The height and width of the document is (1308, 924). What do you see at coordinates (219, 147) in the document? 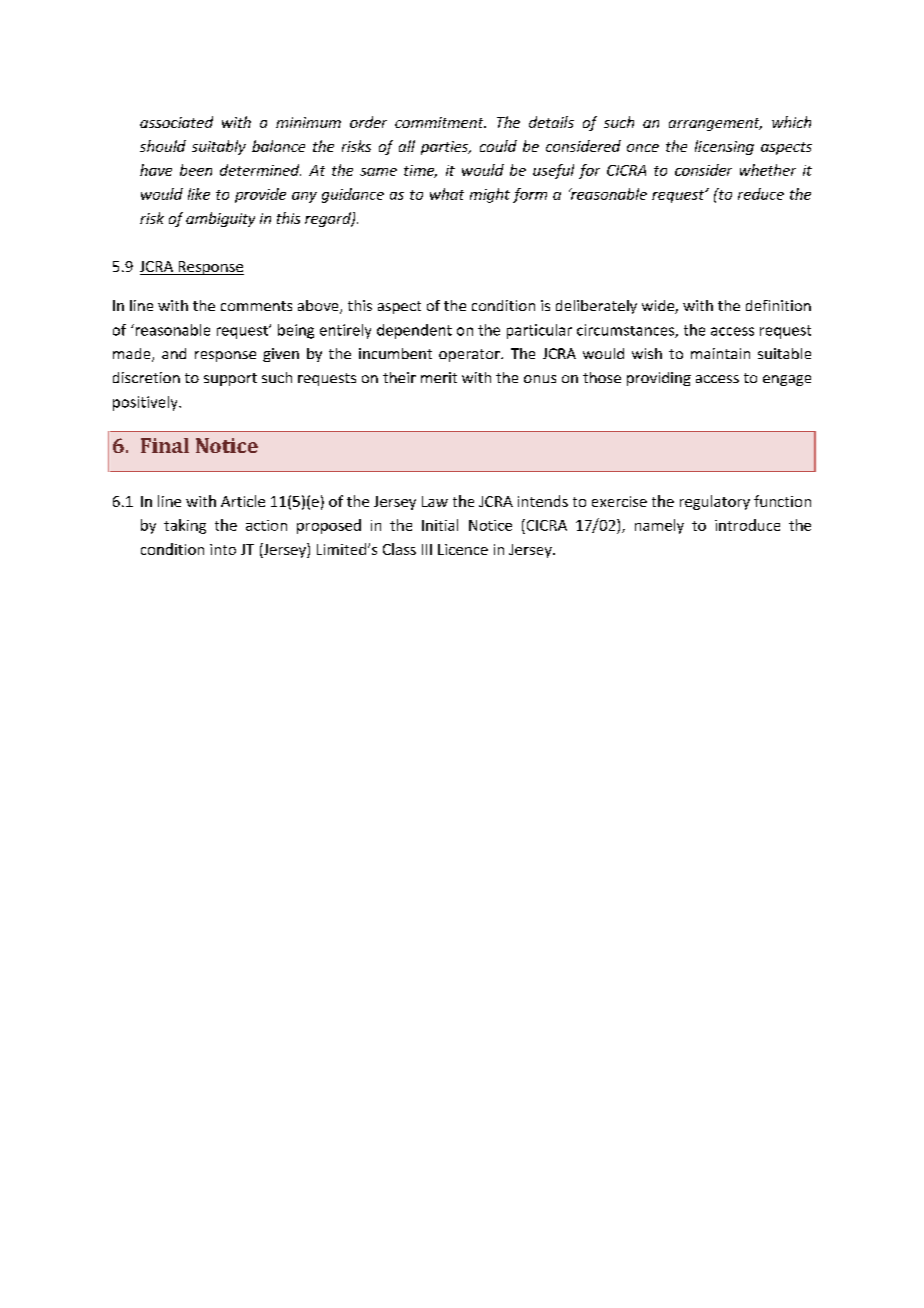
I see `suitably` at bounding box center [219, 147].
